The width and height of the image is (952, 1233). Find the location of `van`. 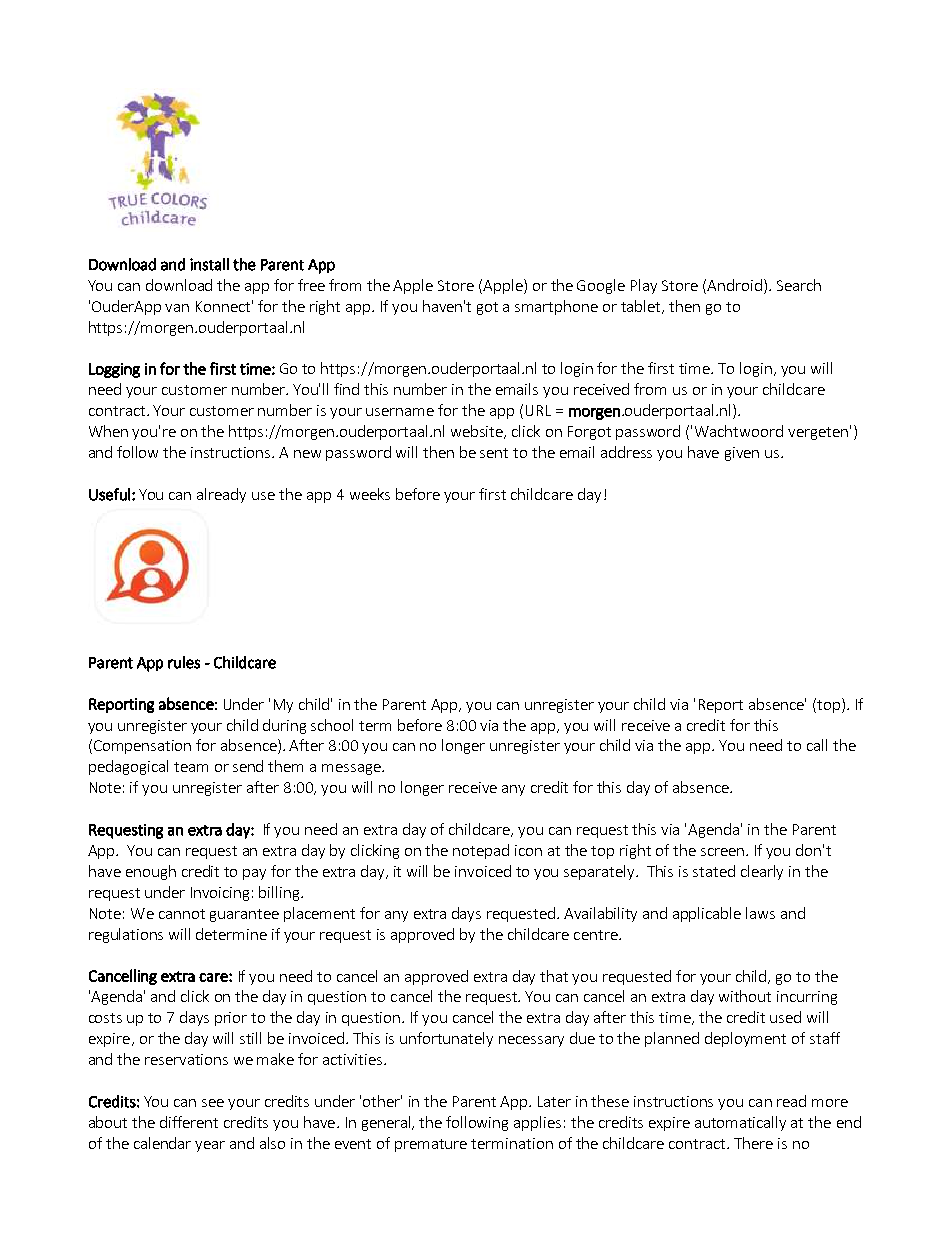

van is located at coordinates (177, 308).
